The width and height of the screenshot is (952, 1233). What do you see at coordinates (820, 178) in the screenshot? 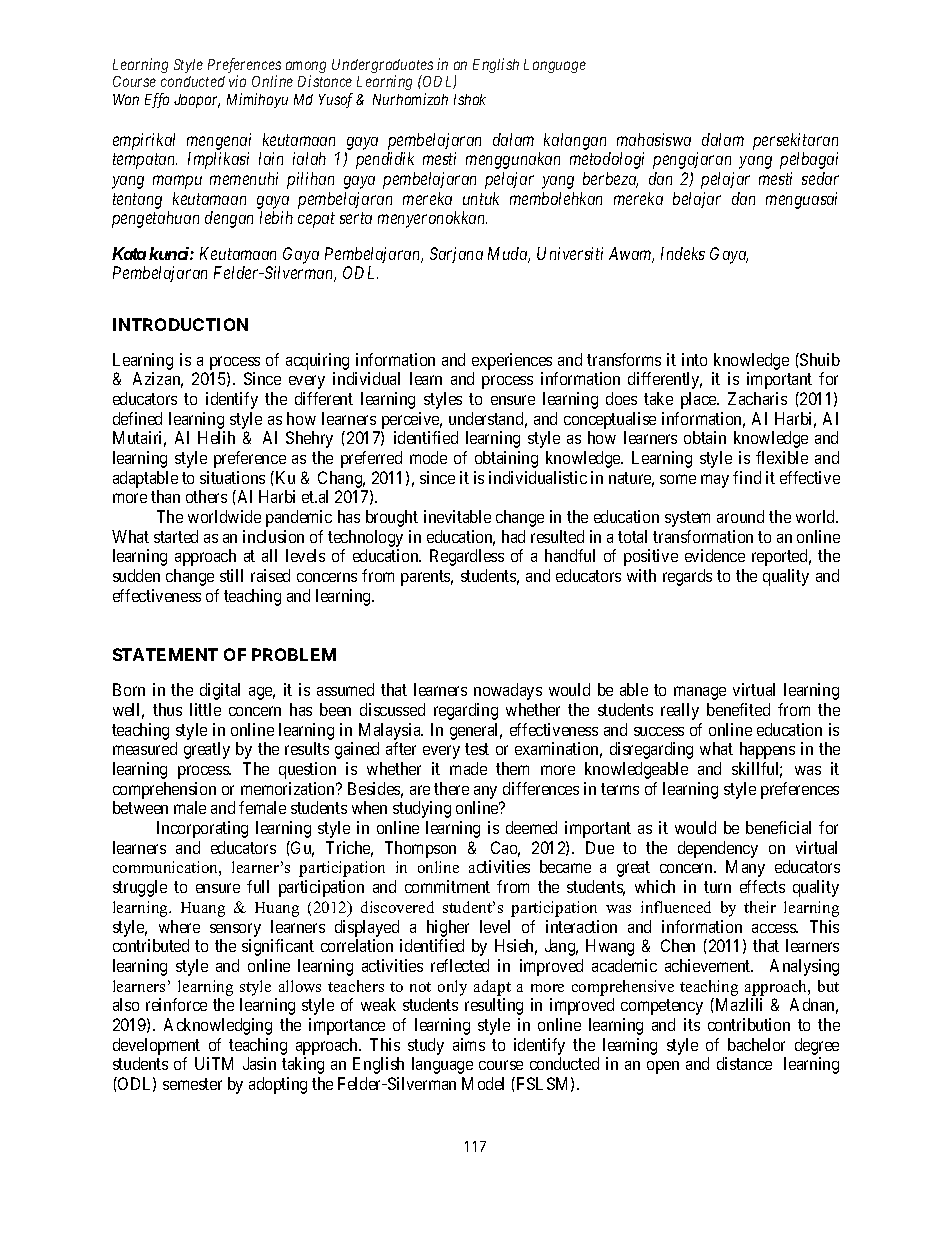
I see `sedar` at bounding box center [820, 178].
